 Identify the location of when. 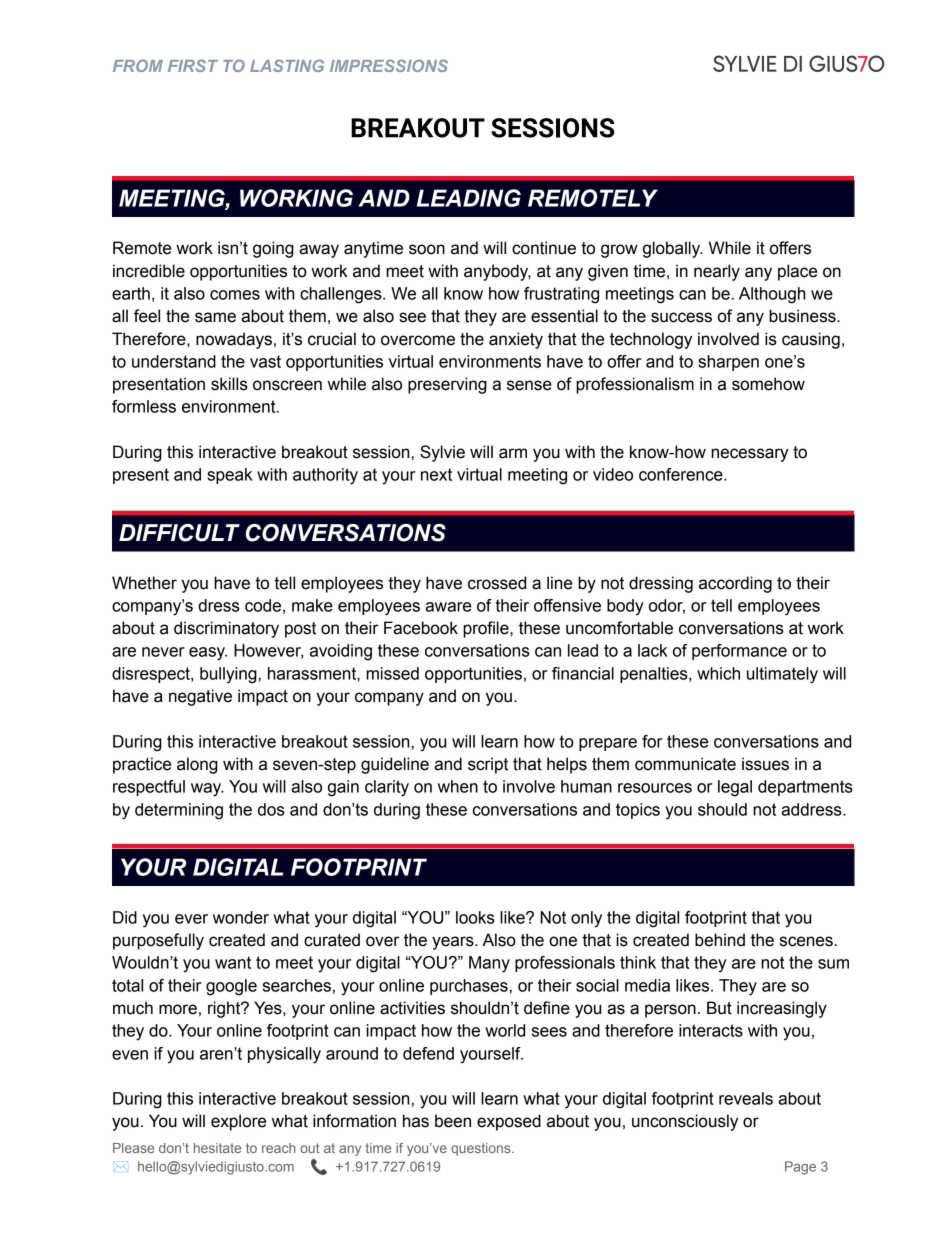
(458, 786).
